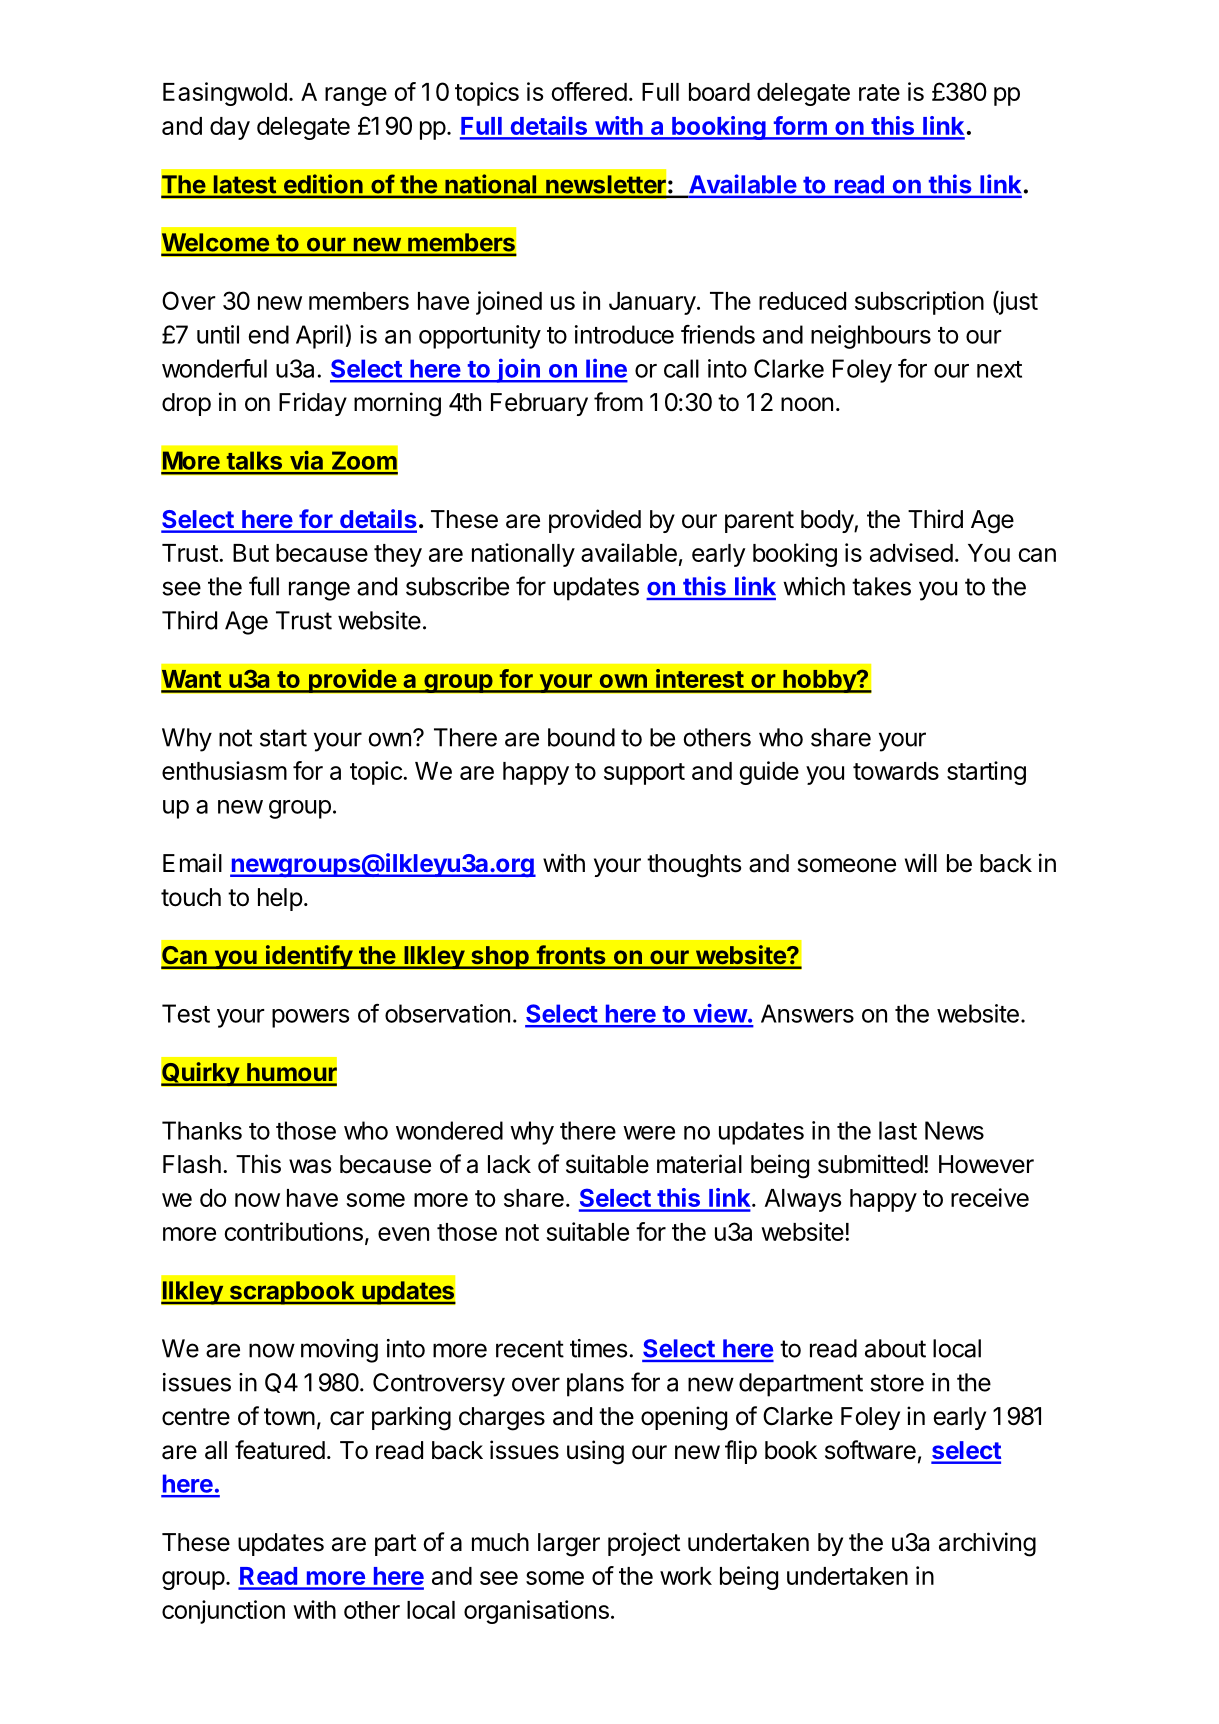  I want to click on rate, so click(879, 92).
